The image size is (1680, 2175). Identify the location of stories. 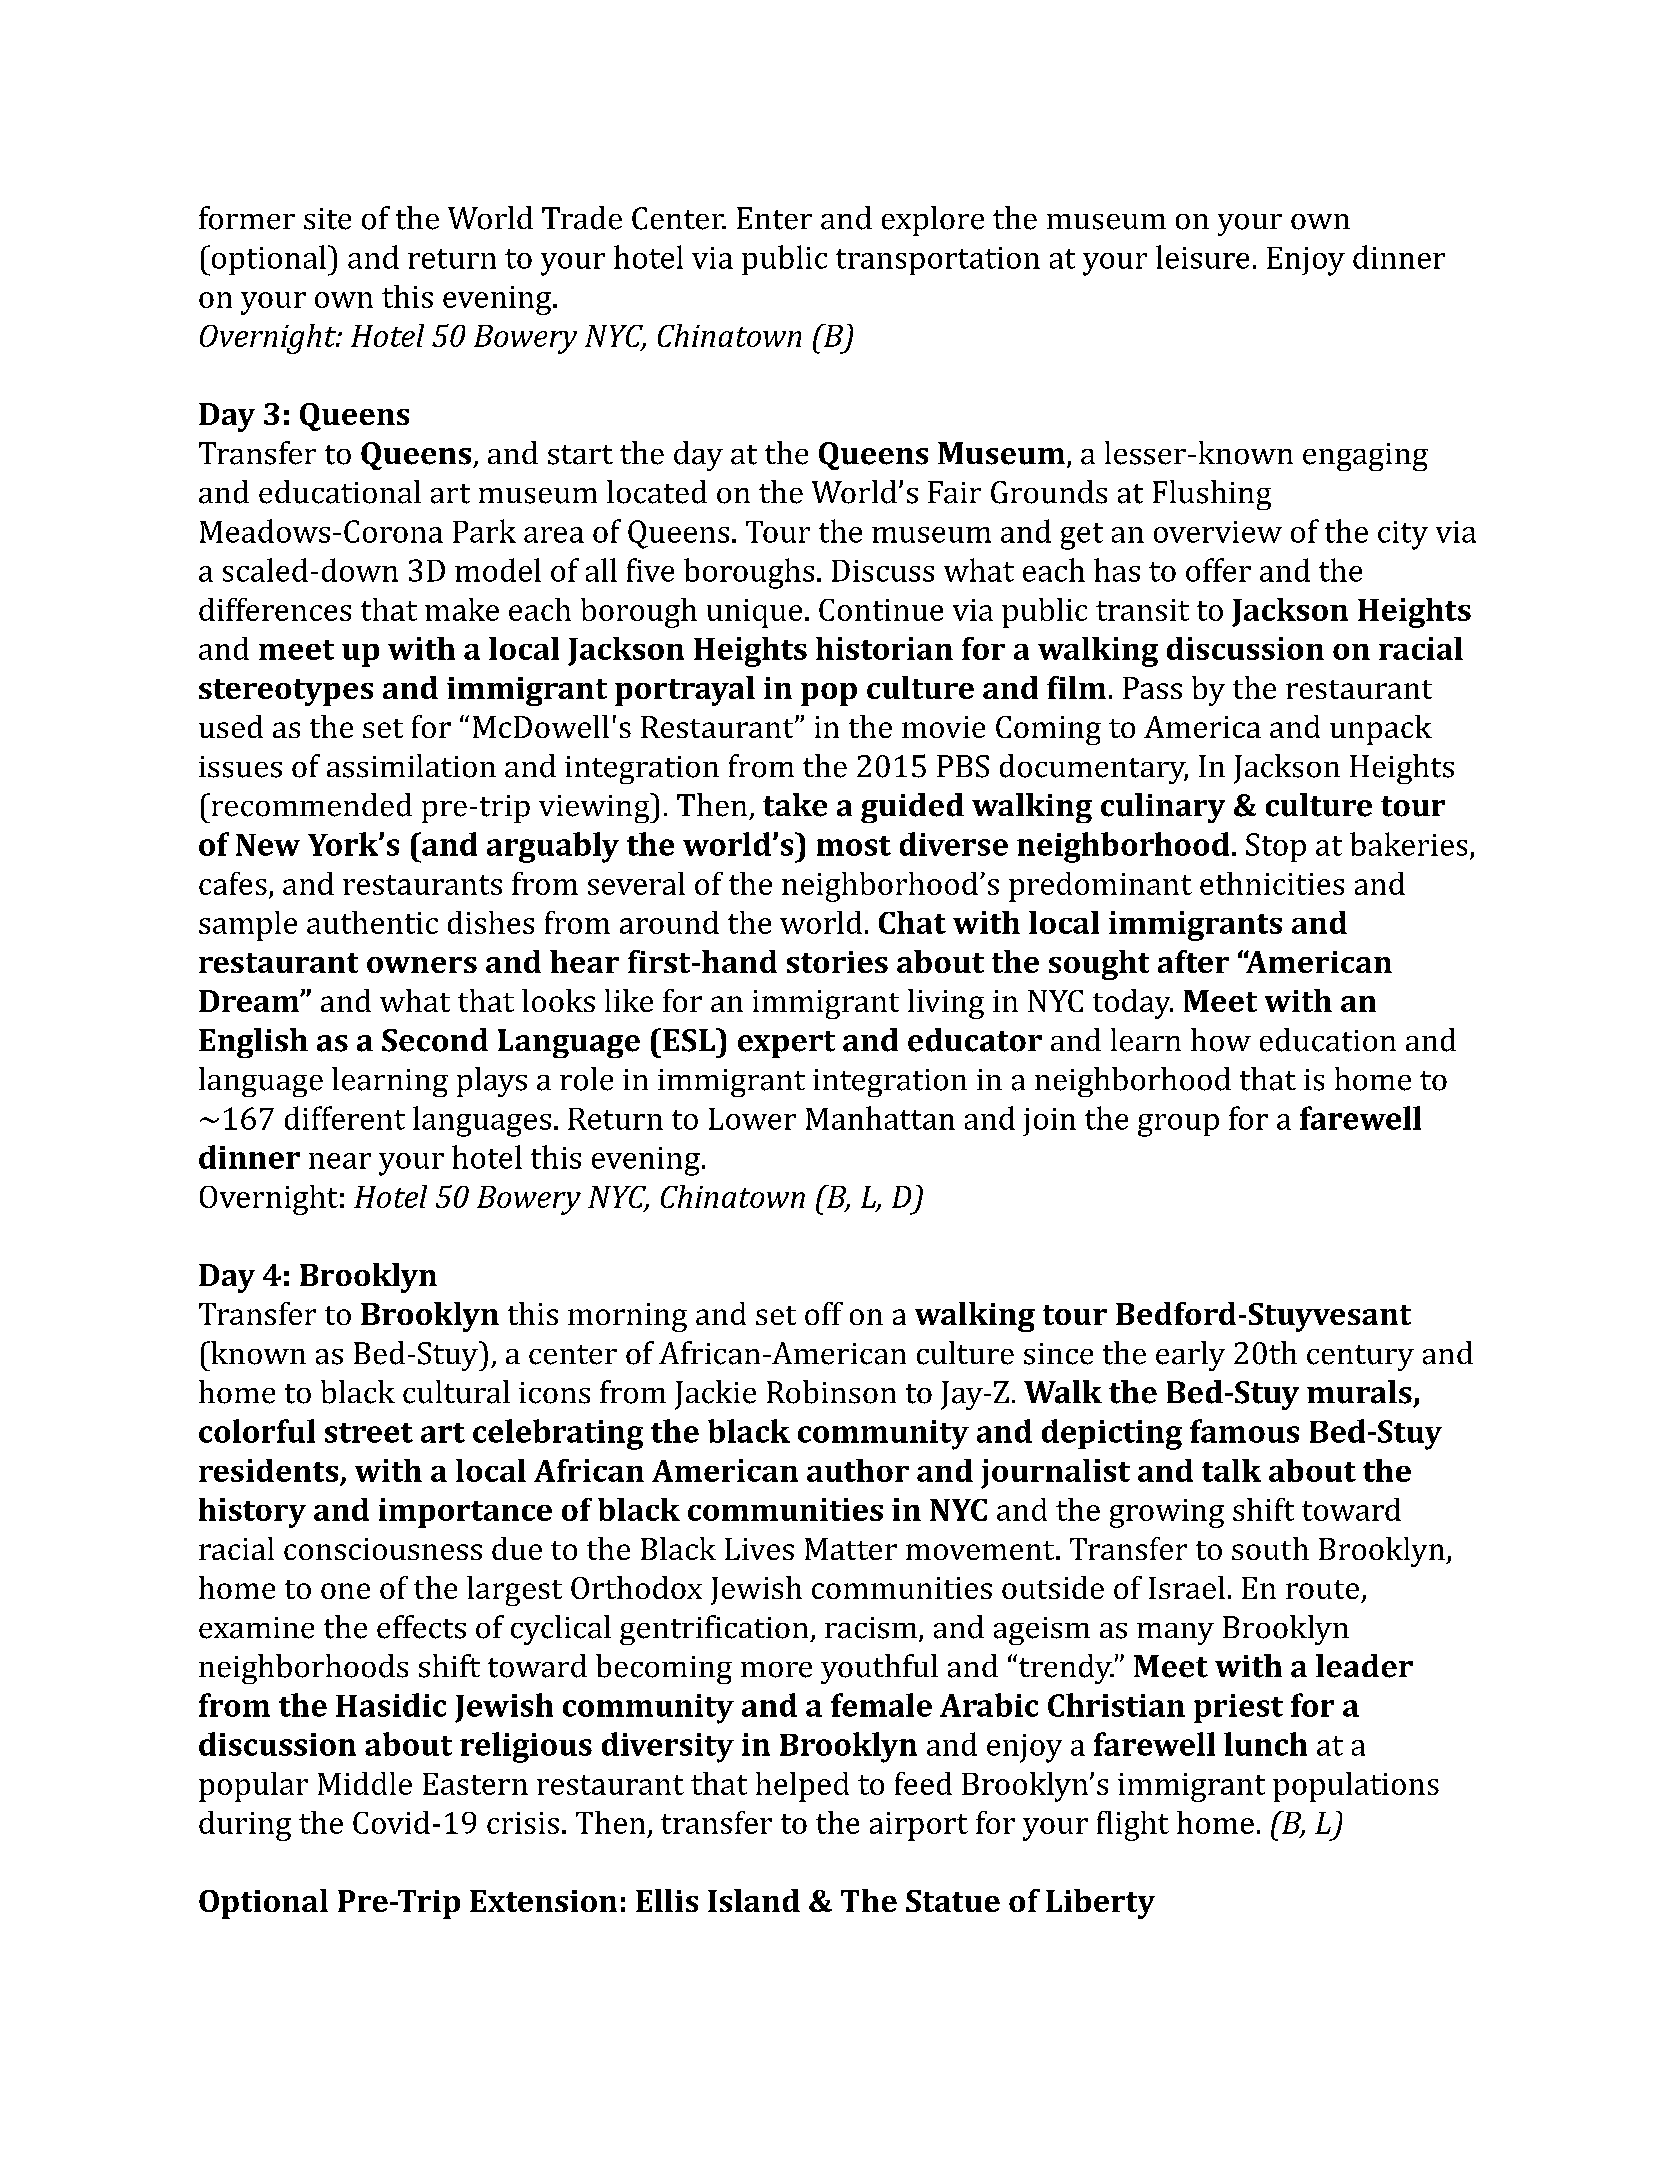
(837, 962).
